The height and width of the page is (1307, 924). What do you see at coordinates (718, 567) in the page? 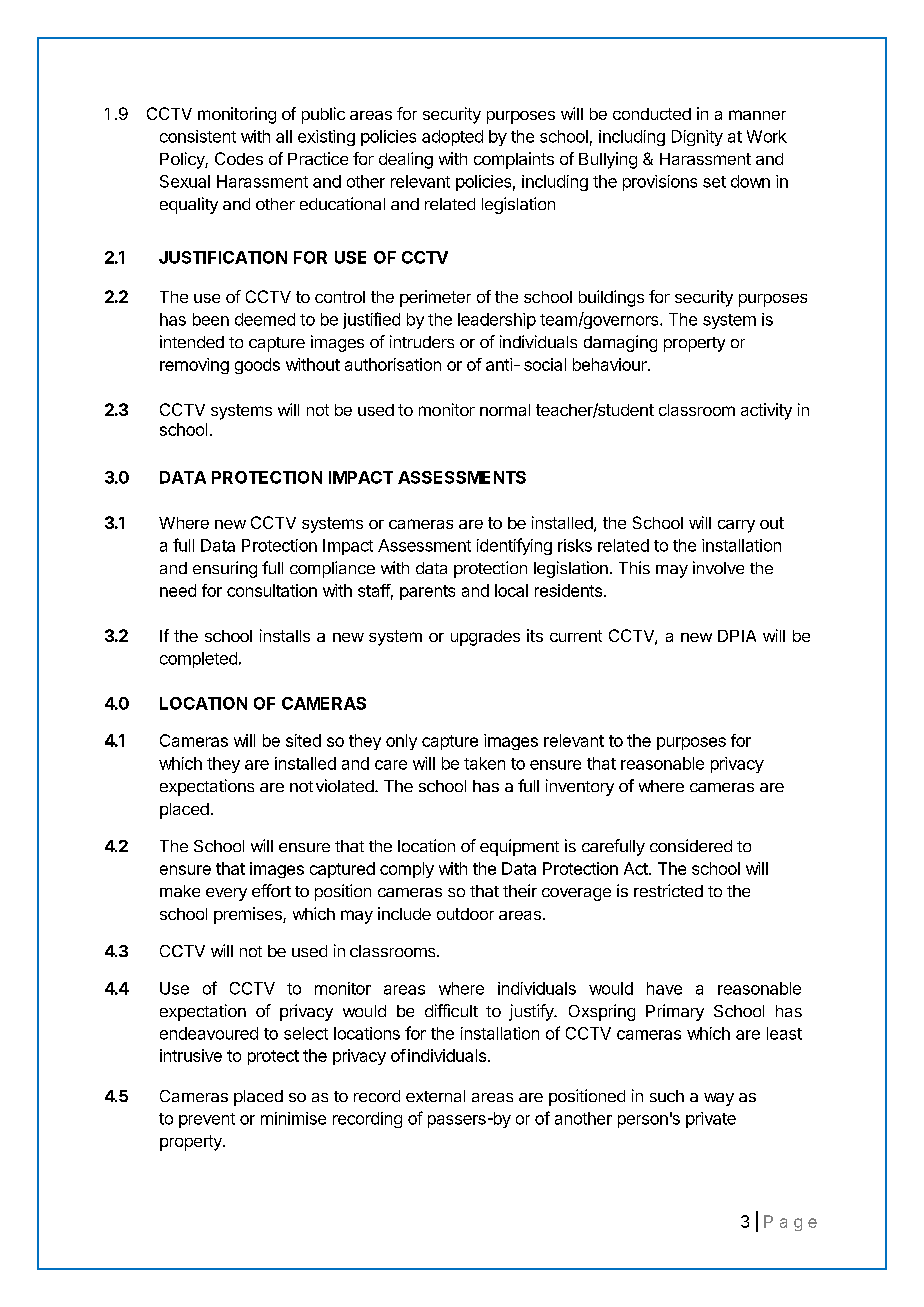
I see `involve` at bounding box center [718, 567].
